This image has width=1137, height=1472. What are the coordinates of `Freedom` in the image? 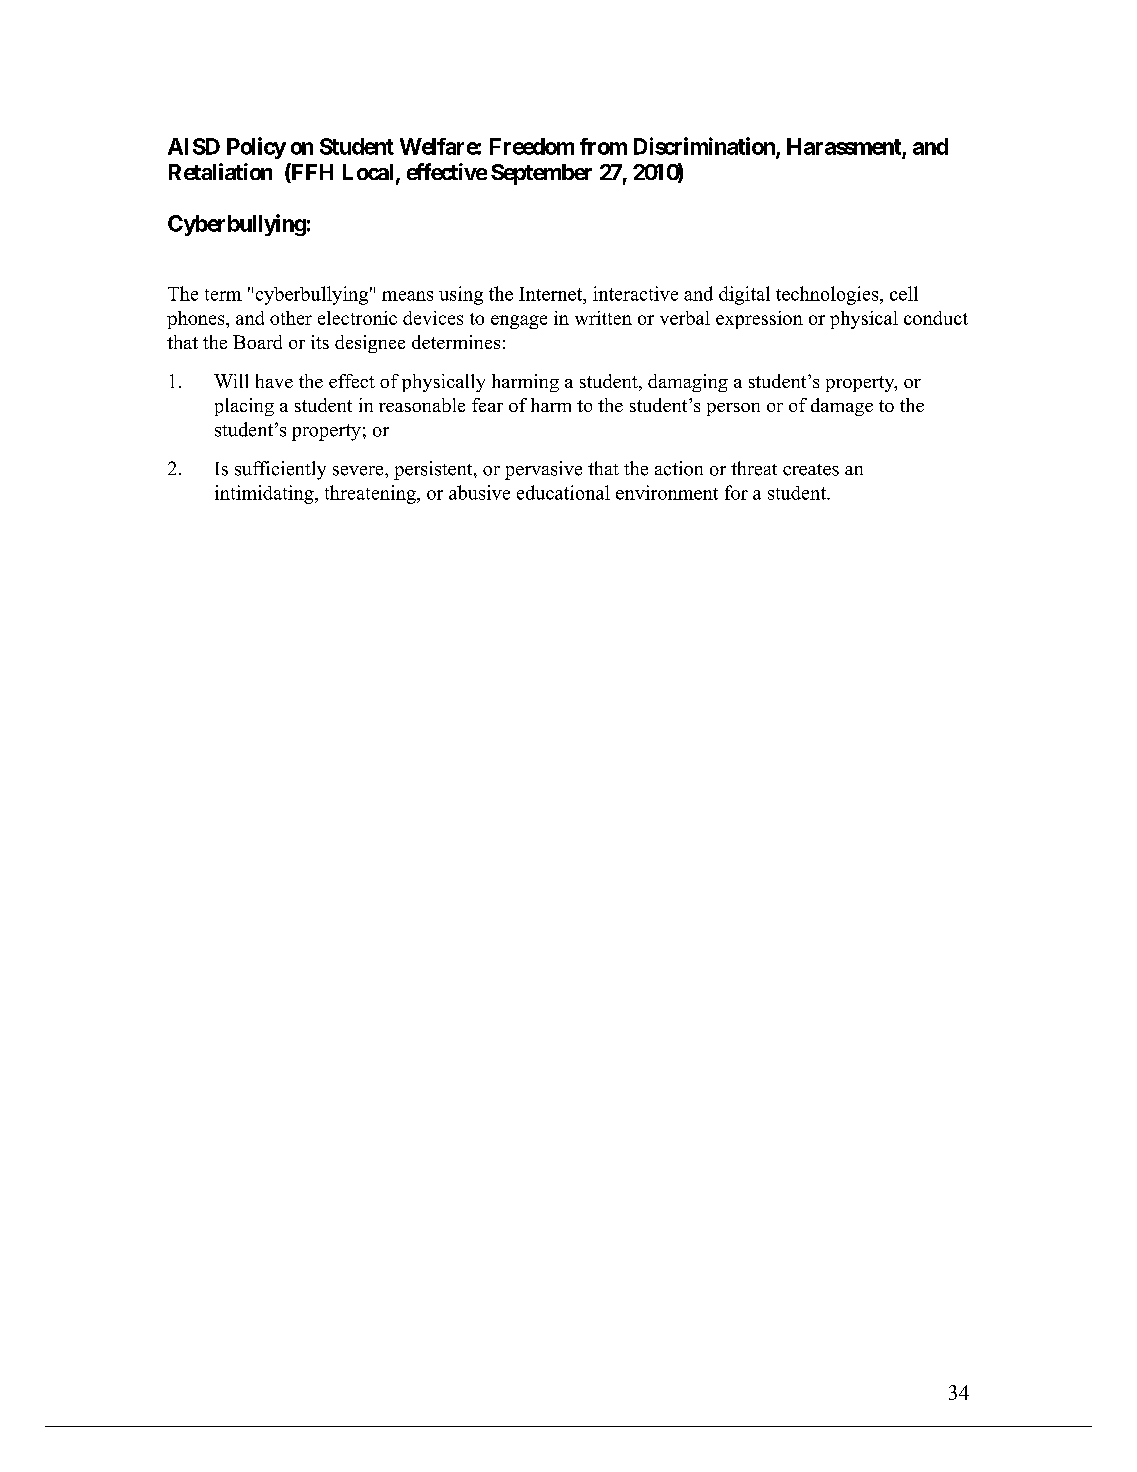 It's located at (532, 146).
